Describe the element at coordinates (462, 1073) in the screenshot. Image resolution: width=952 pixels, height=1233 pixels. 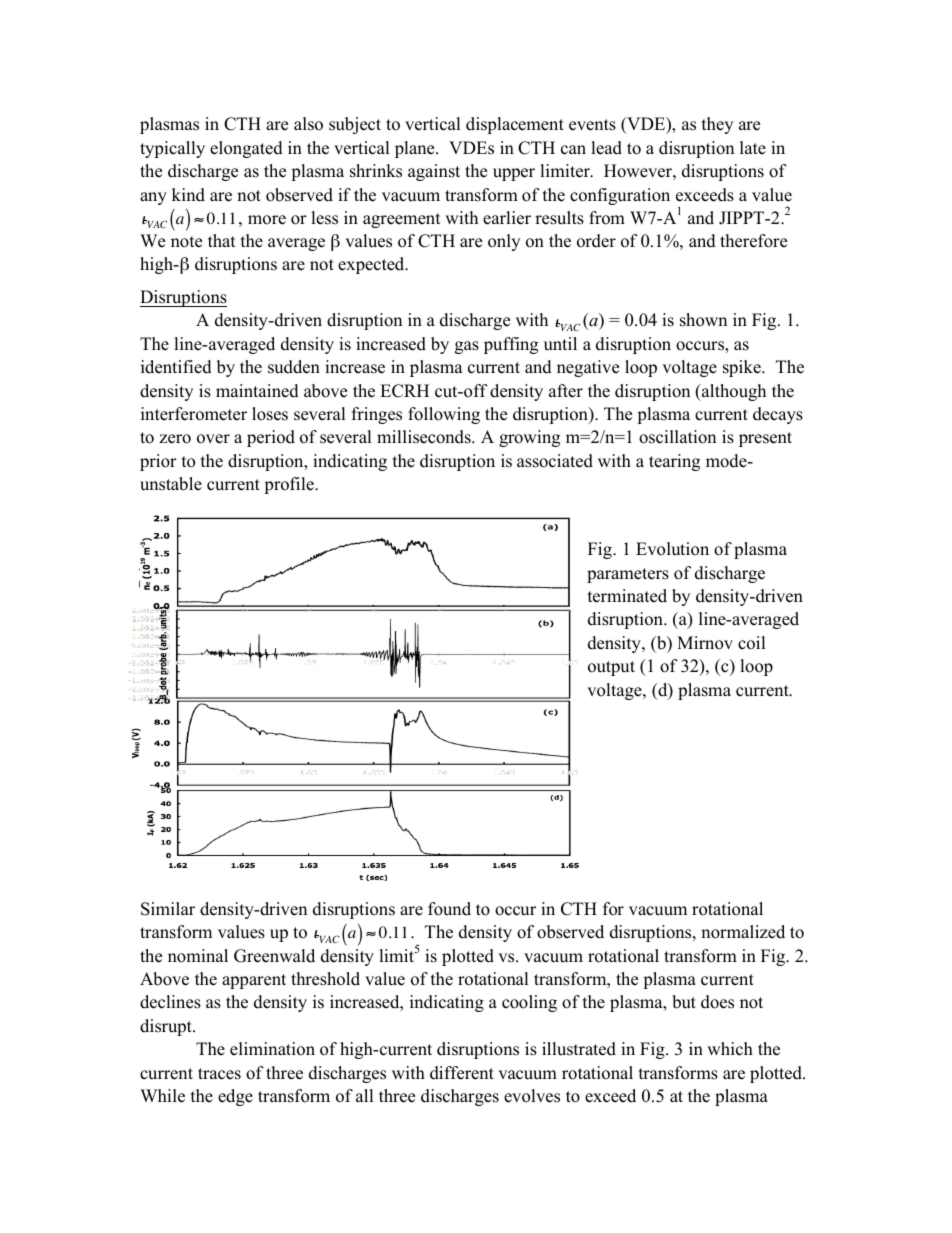
I see `different` at that location.
